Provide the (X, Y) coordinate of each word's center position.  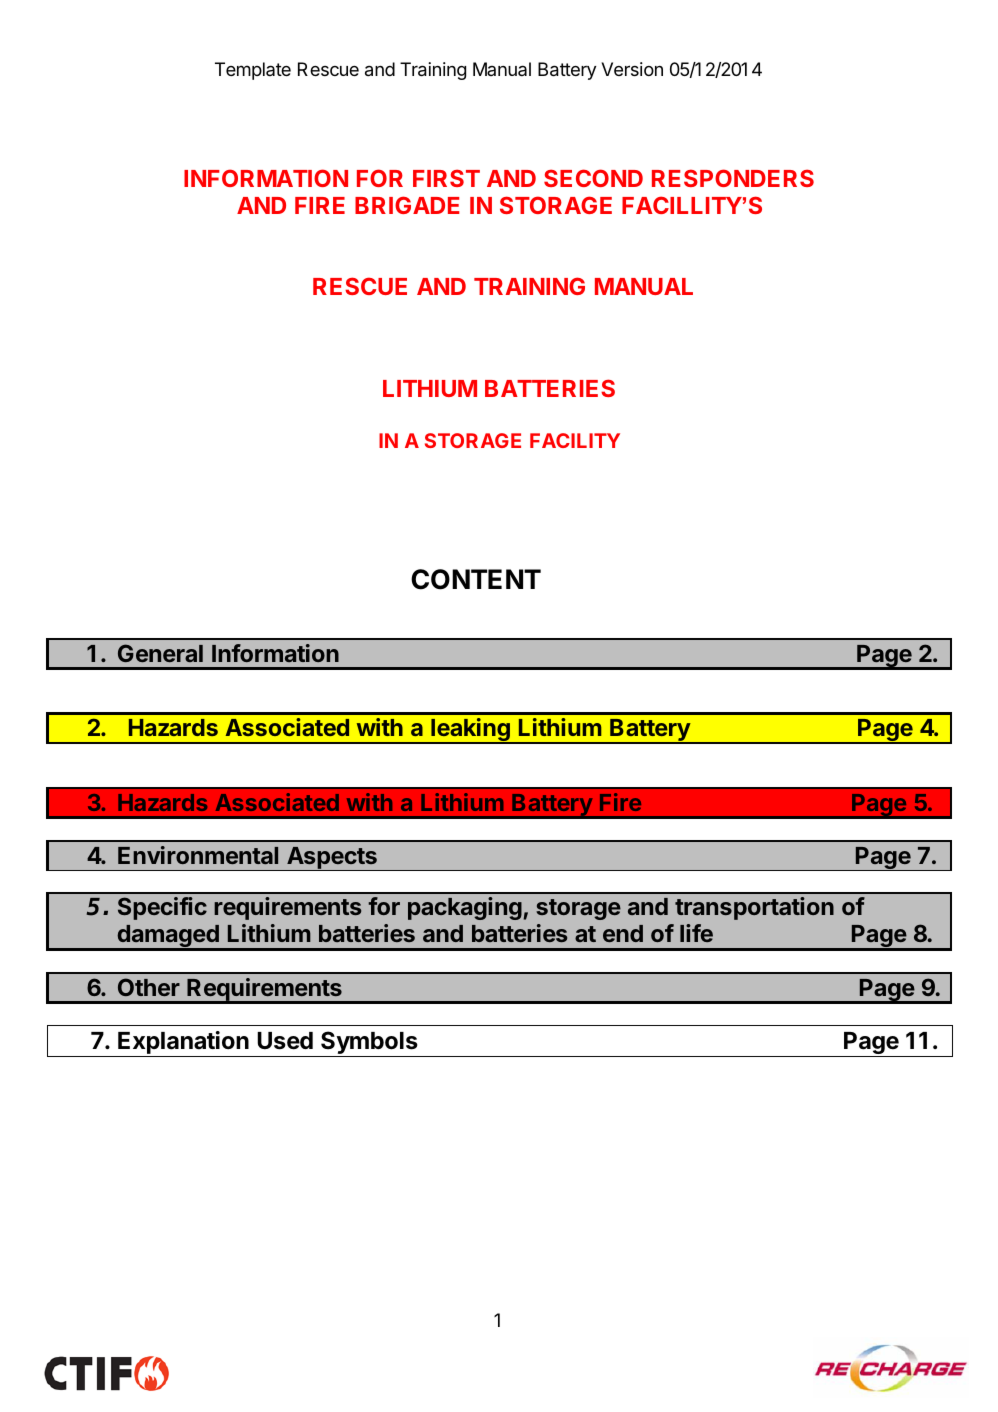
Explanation (183, 1044)
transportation (754, 908)
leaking (470, 731)
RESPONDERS (733, 178)
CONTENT (476, 579)
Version (632, 69)
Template (253, 71)
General (160, 653)
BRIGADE (407, 205)
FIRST (446, 178)
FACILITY (575, 440)
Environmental (198, 855)
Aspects (332, 858)
